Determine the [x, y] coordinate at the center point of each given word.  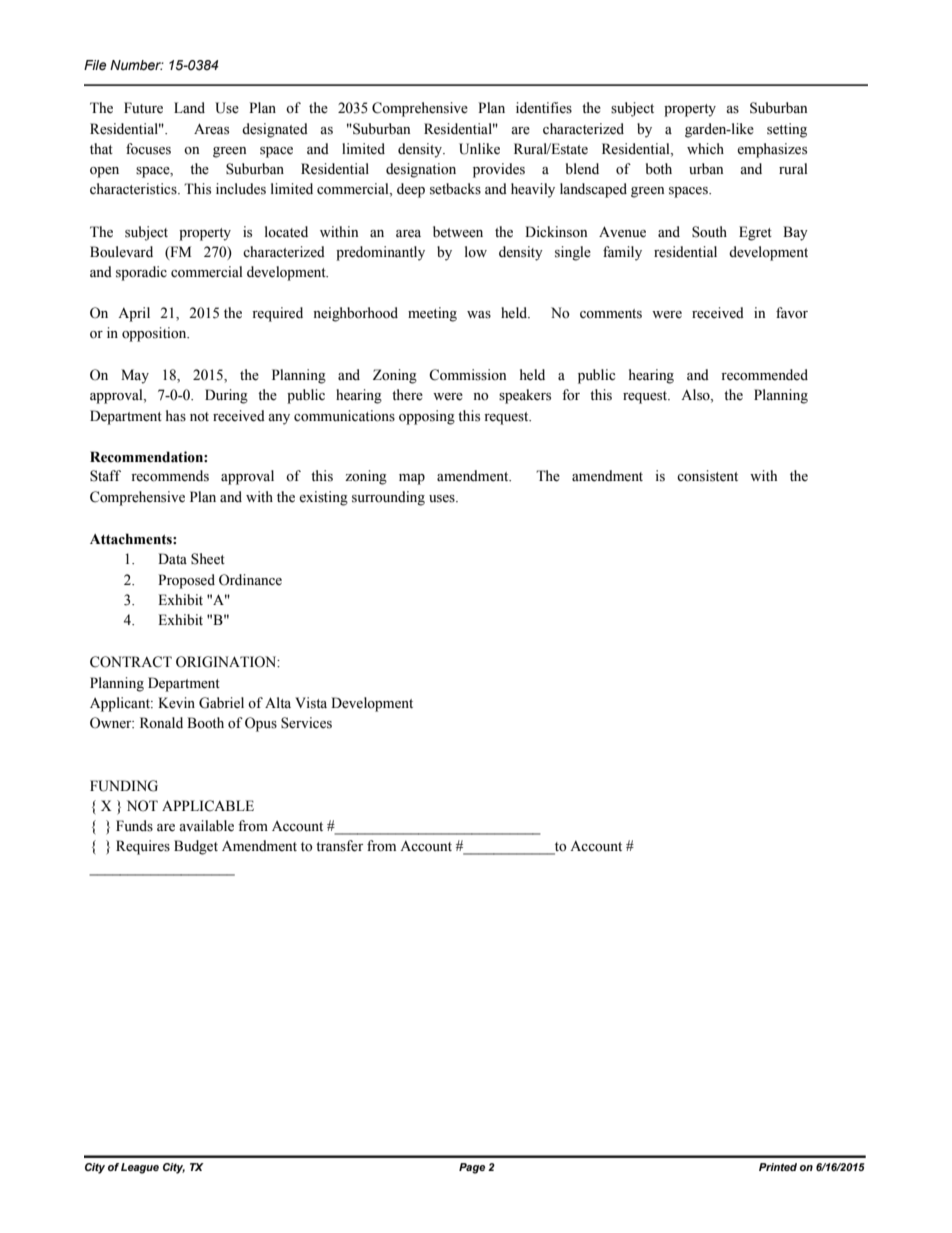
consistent [707, 476]
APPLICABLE [208, 806]
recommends [170, 476]
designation [421, 170]
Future [143, 108]
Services [306, 723]
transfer [339, 846]
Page [472, 1168]
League [140, 1168]
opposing [427, 417]
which [705, 148]
